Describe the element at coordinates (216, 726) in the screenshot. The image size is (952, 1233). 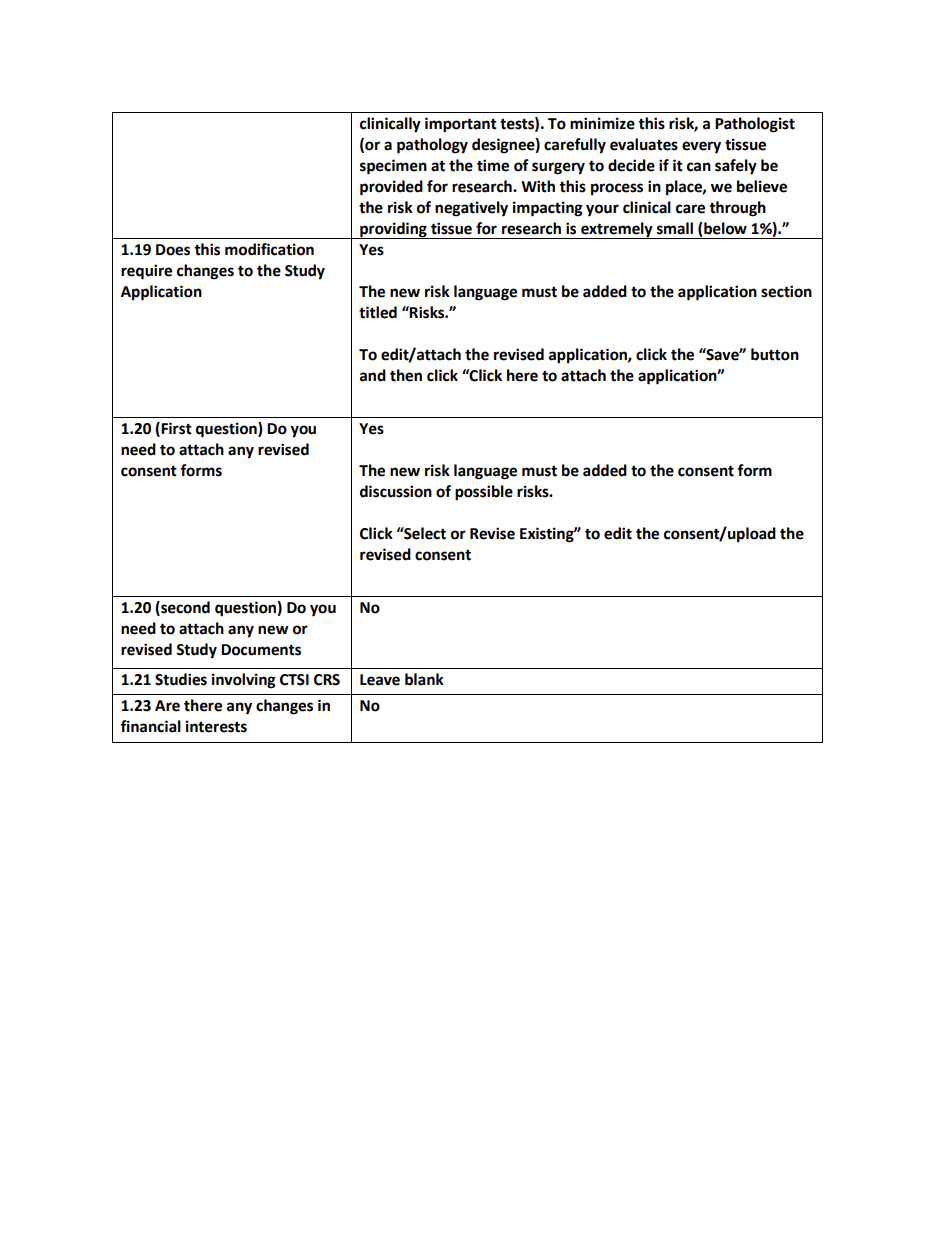
I see `interests` at that location.
